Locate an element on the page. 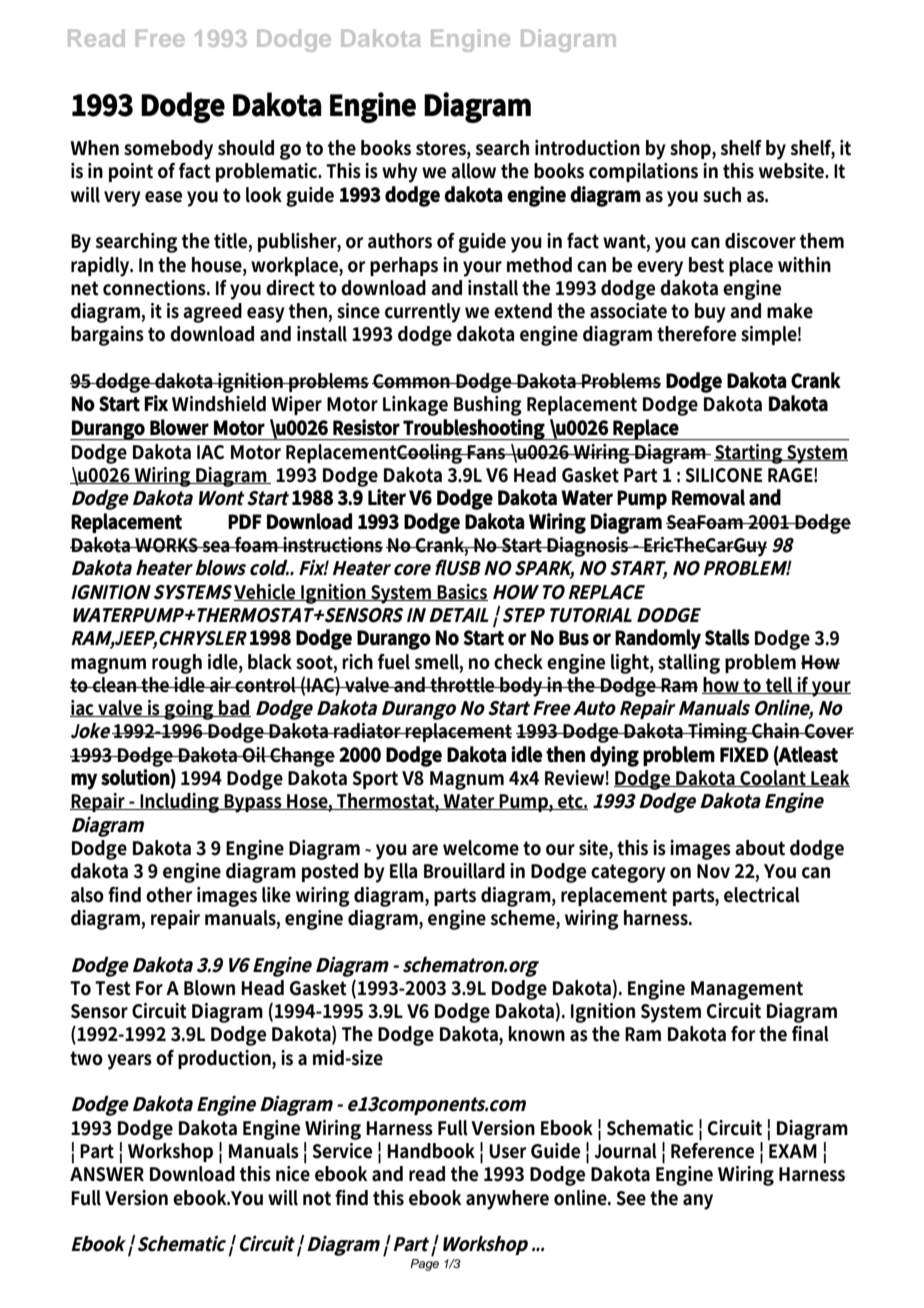 The image size is (924, 1308). such is located at coordinates (722, 195).
